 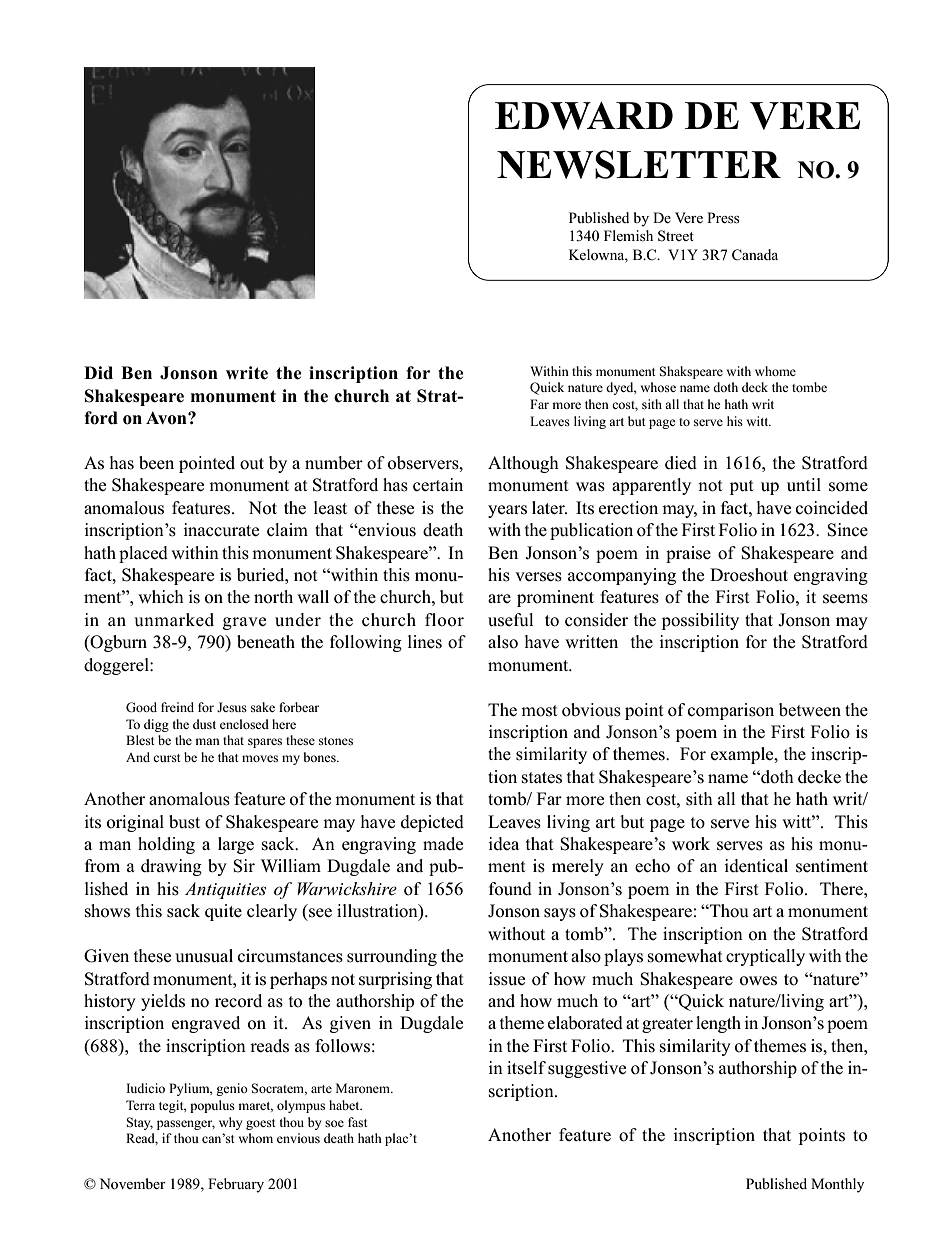 I want to click on quite, so click(x=223, y=912).
